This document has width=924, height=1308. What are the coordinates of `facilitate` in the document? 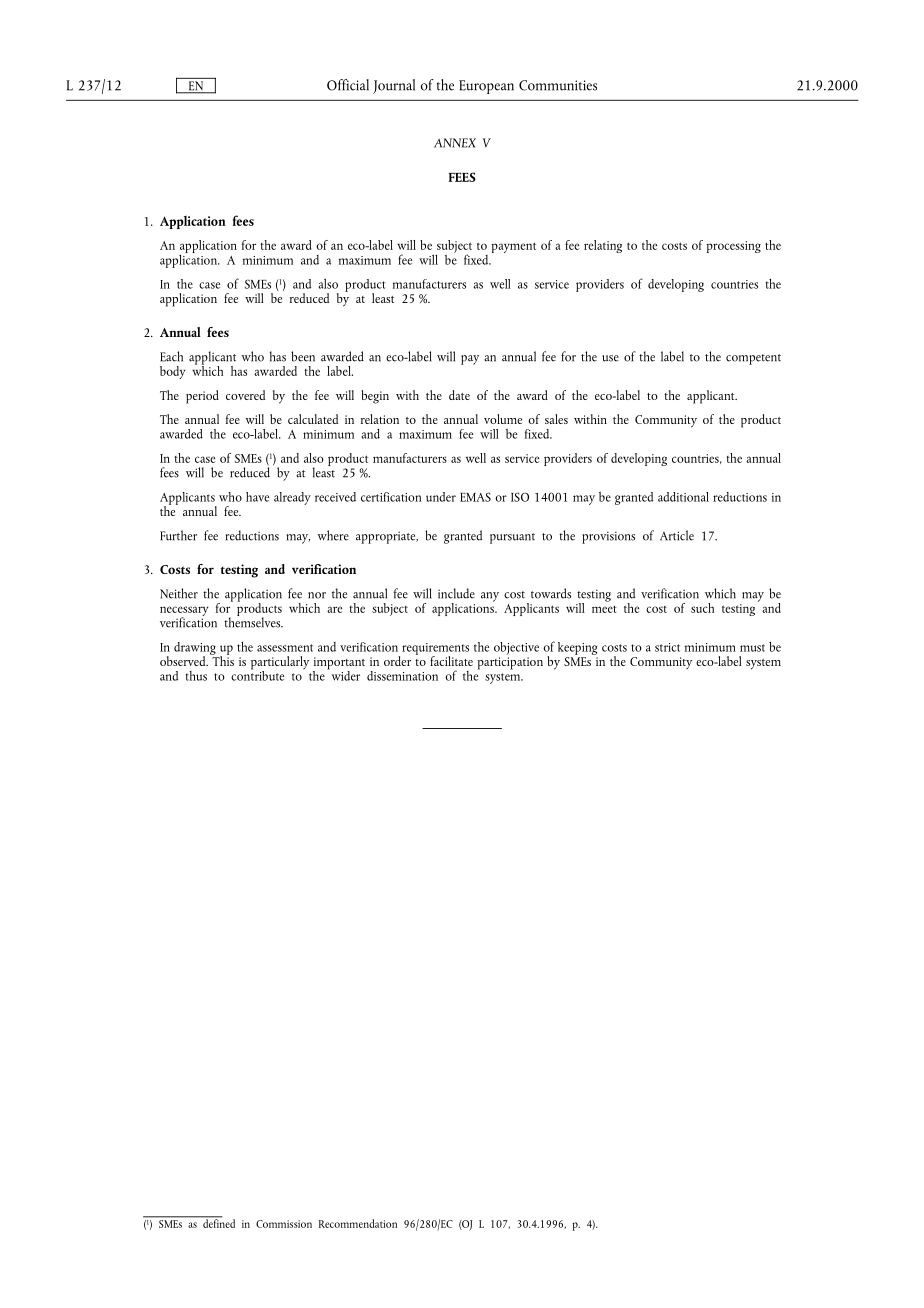 It's located at (451, 661).
